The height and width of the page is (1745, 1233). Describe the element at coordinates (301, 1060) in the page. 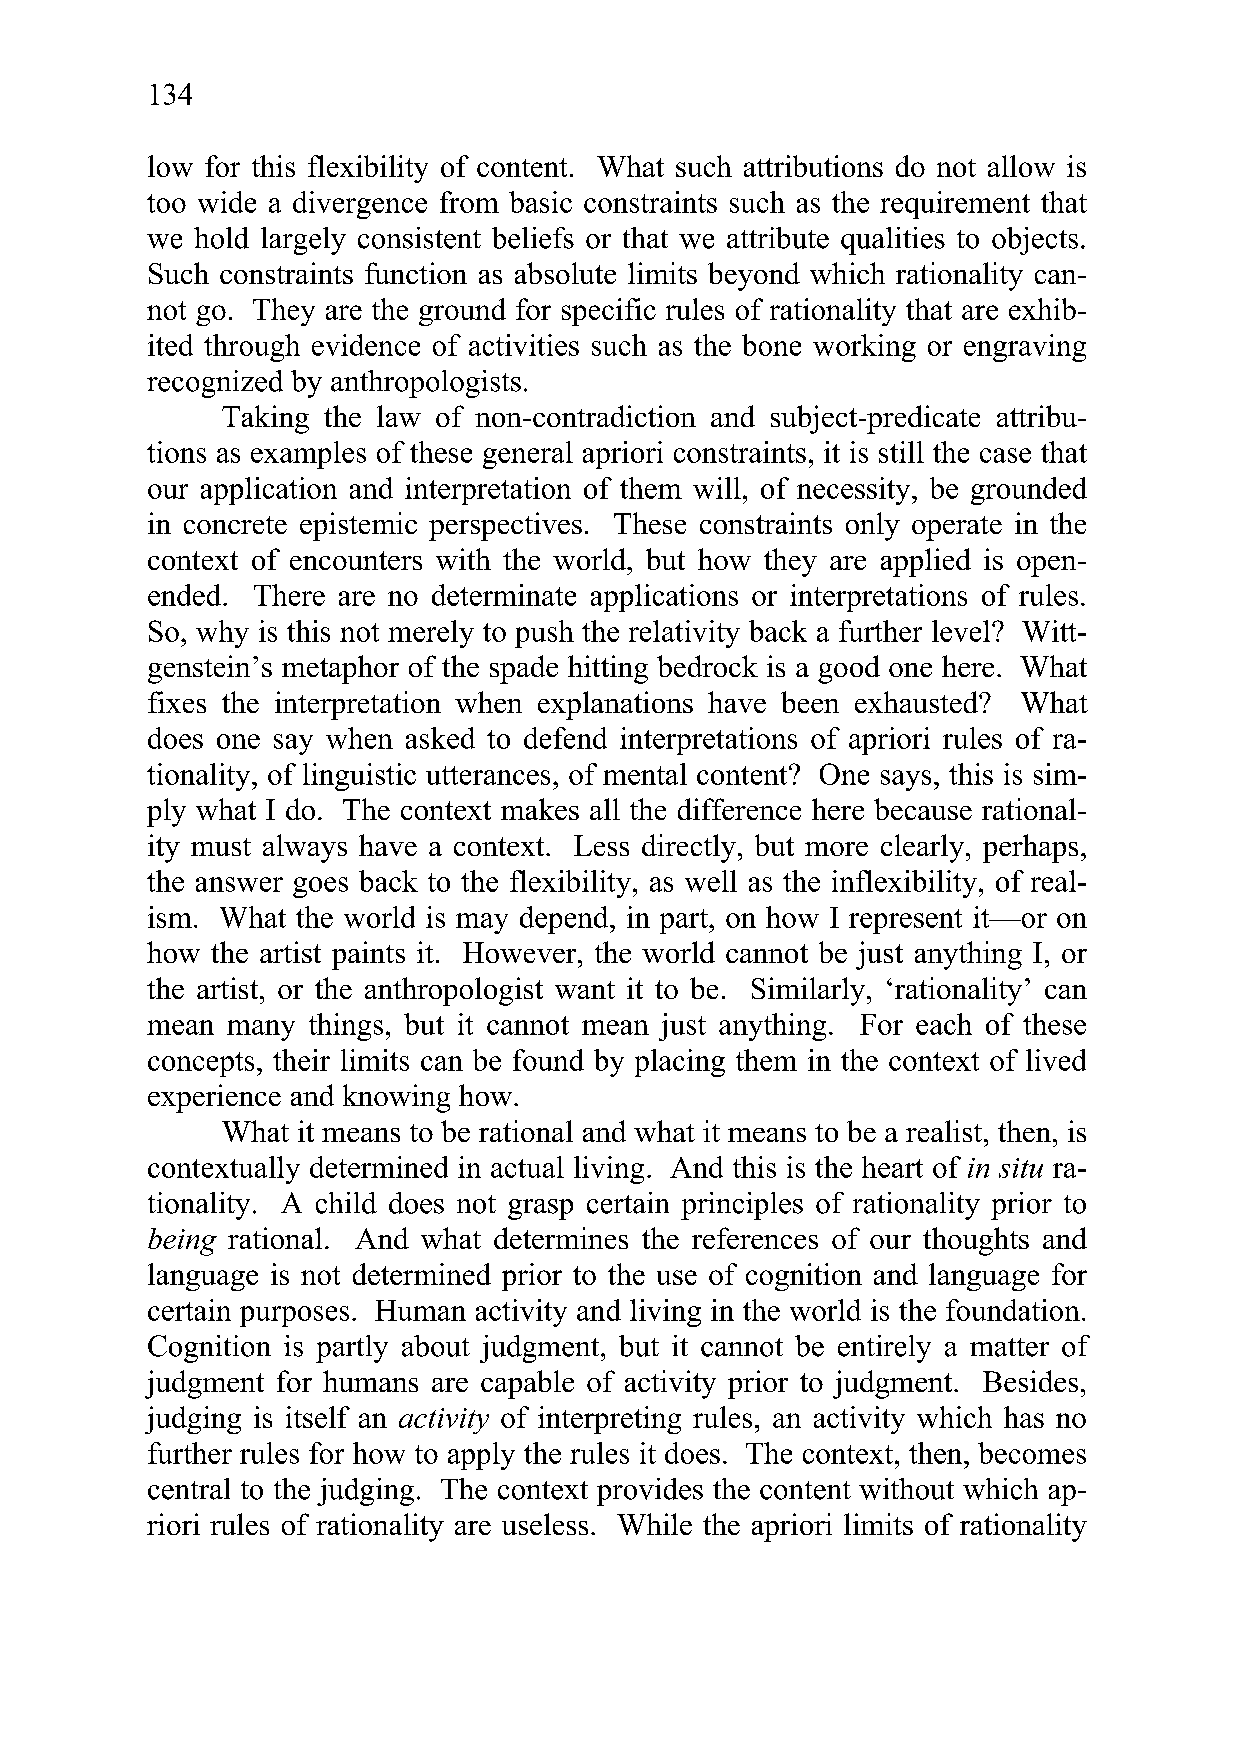

I see `their` at that location.
